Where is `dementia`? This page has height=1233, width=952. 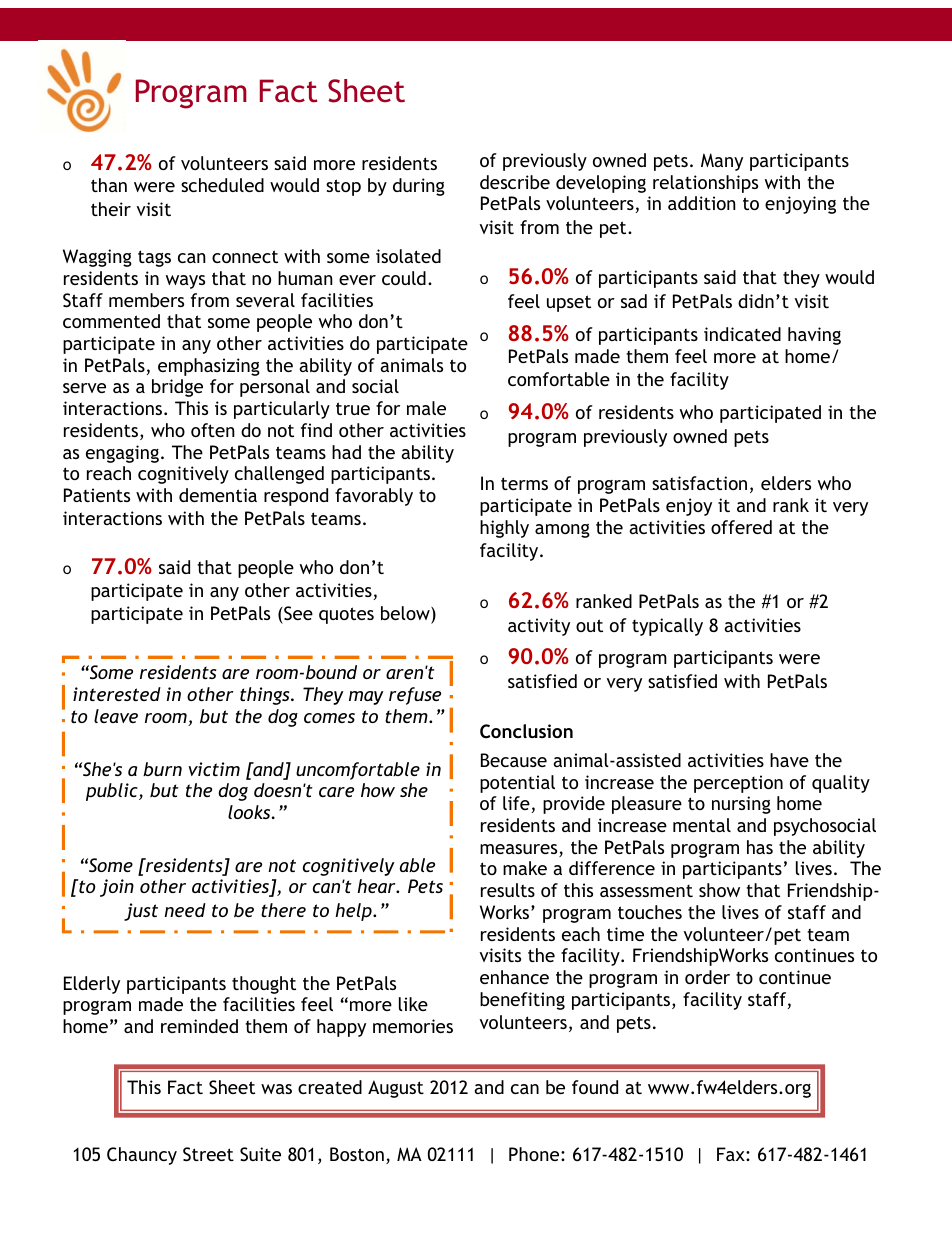
dementia is located at coordinates (218, 495).
